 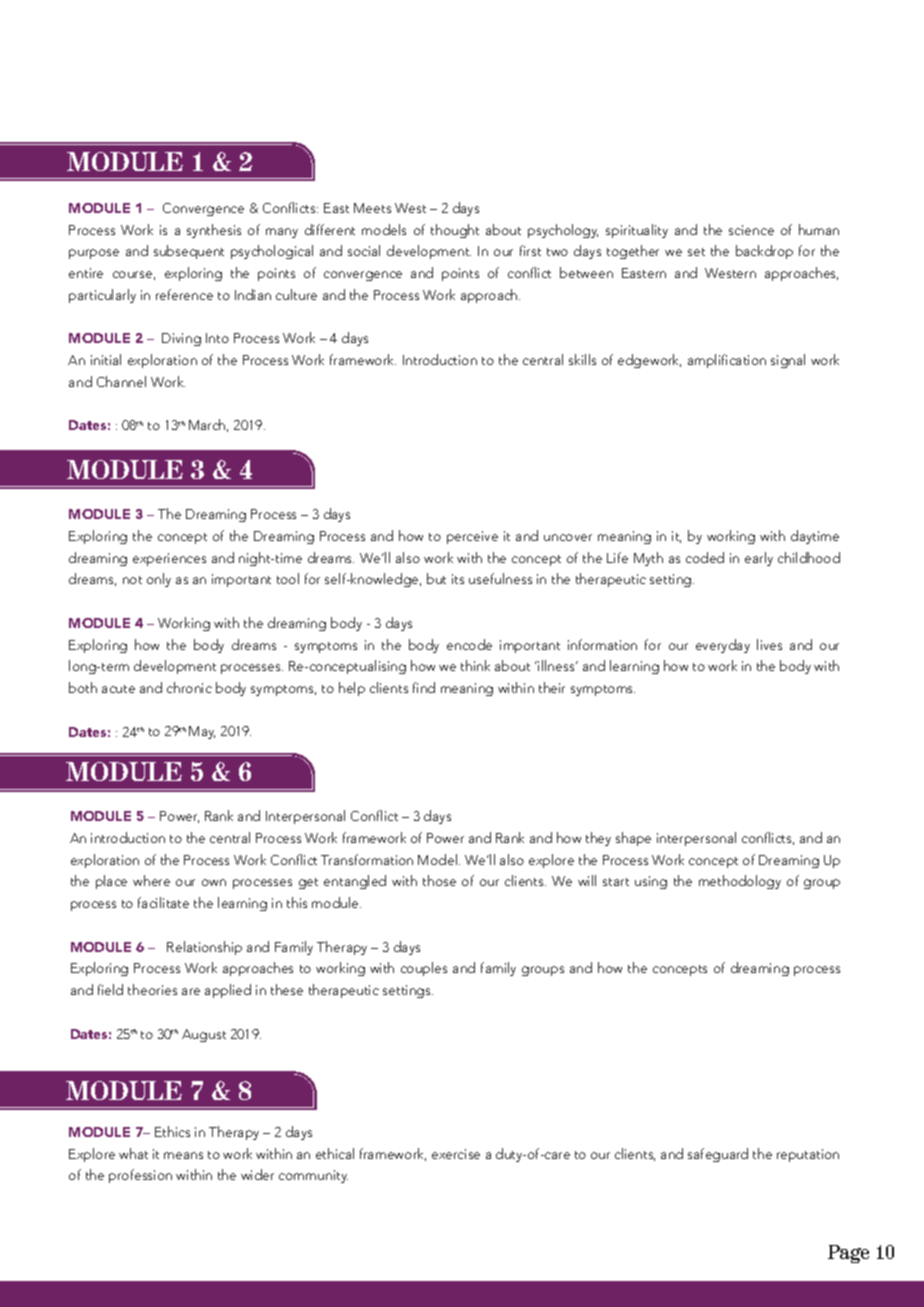 What do you see at coordinates (202, 732) in the page?
I see `May` at bounding box center [202, 732].
